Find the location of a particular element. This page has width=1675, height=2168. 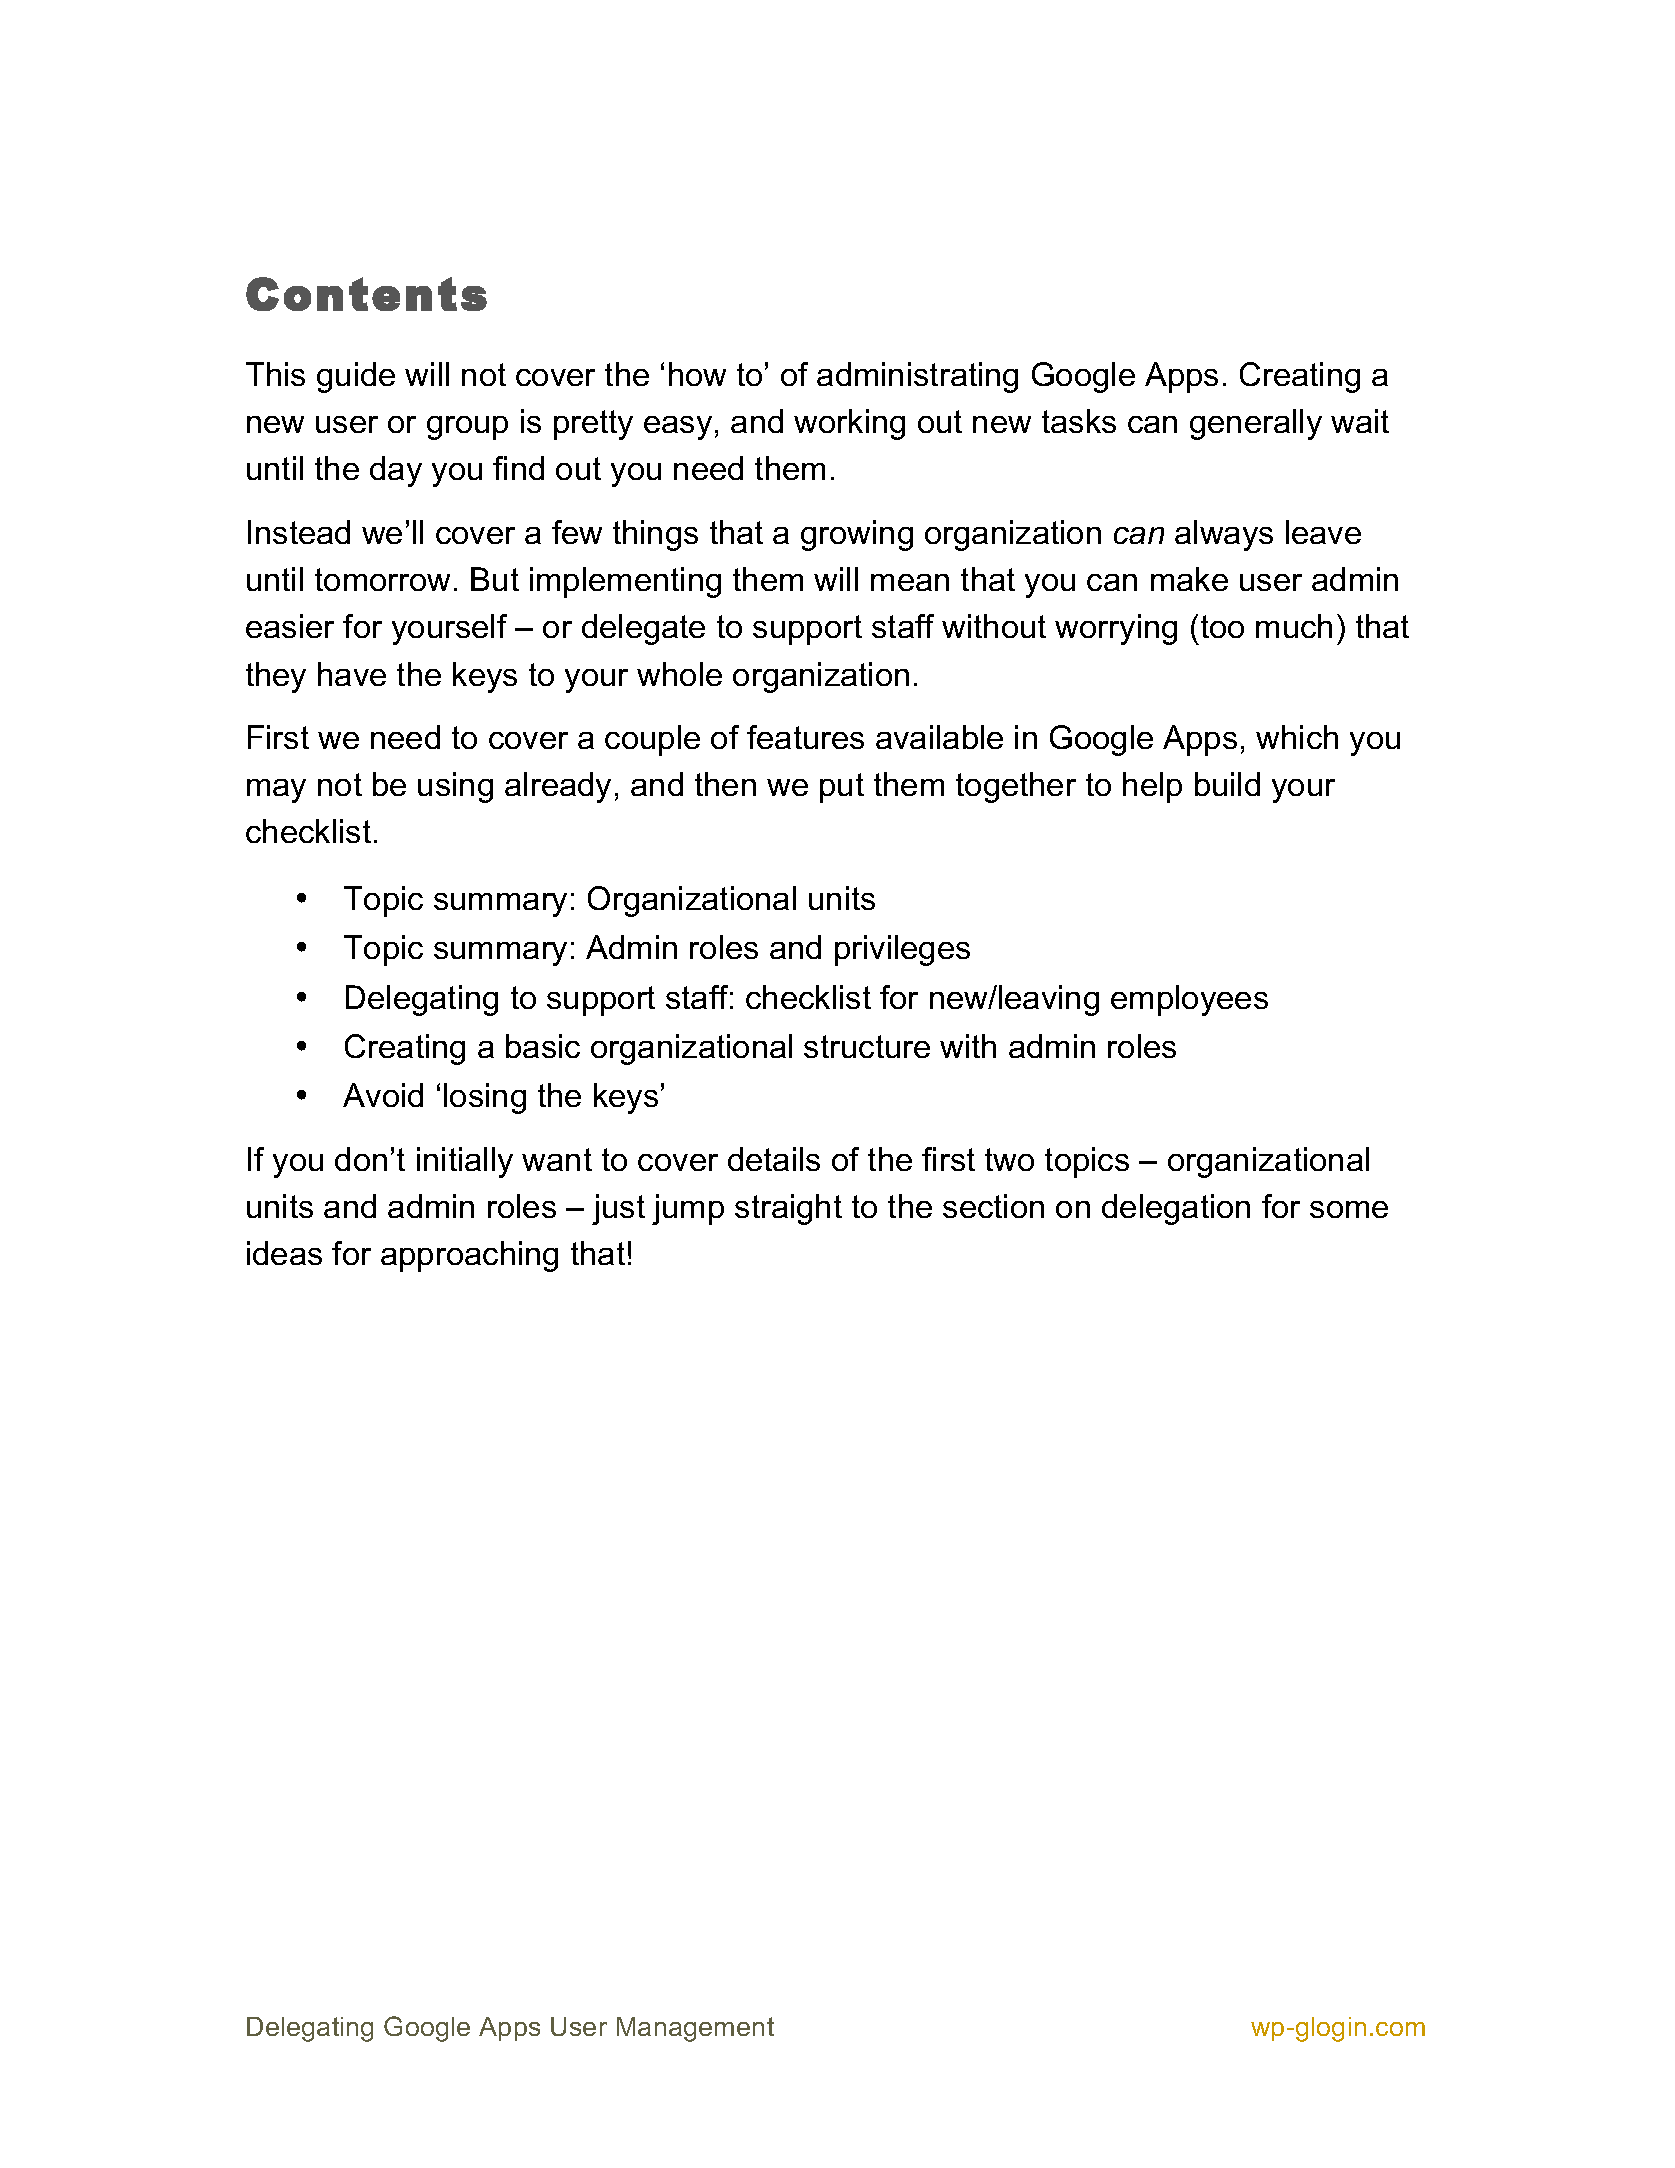

some is located at coordinates (1349, 1209).
